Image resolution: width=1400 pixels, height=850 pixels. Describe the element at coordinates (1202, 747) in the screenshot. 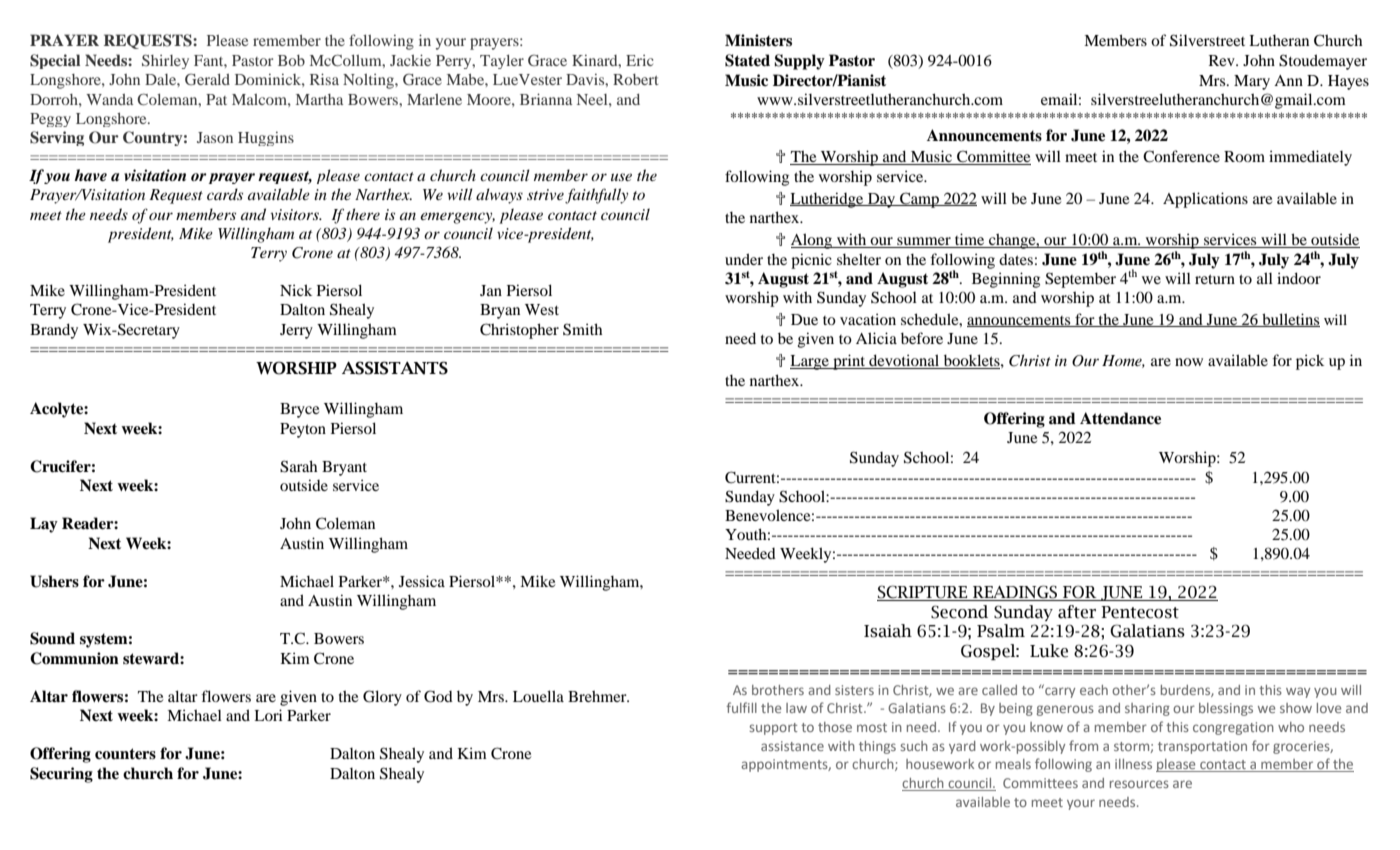

I see `transportation` at that location.
